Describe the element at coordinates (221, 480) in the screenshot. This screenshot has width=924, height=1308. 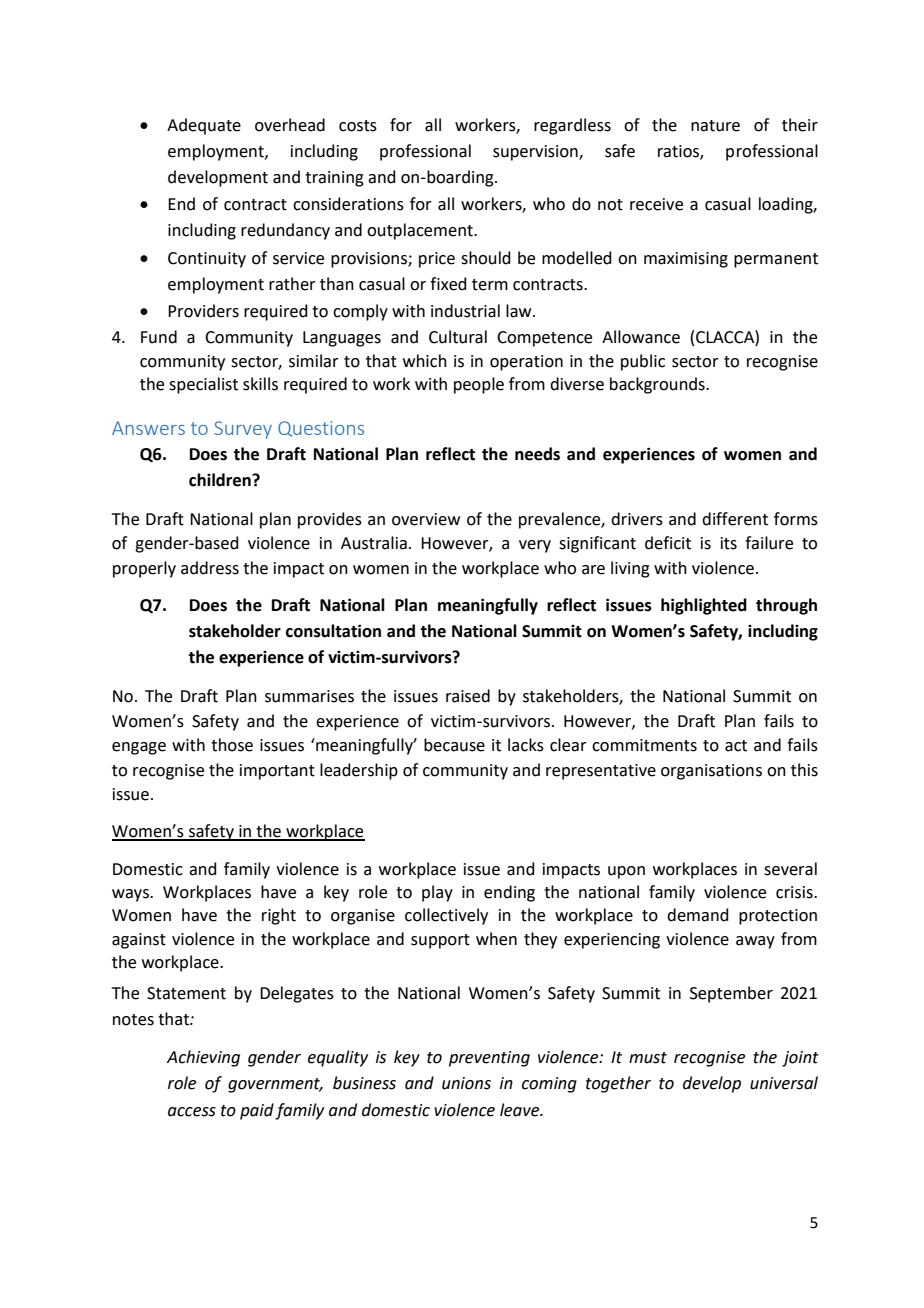
I see `children` at that location.
